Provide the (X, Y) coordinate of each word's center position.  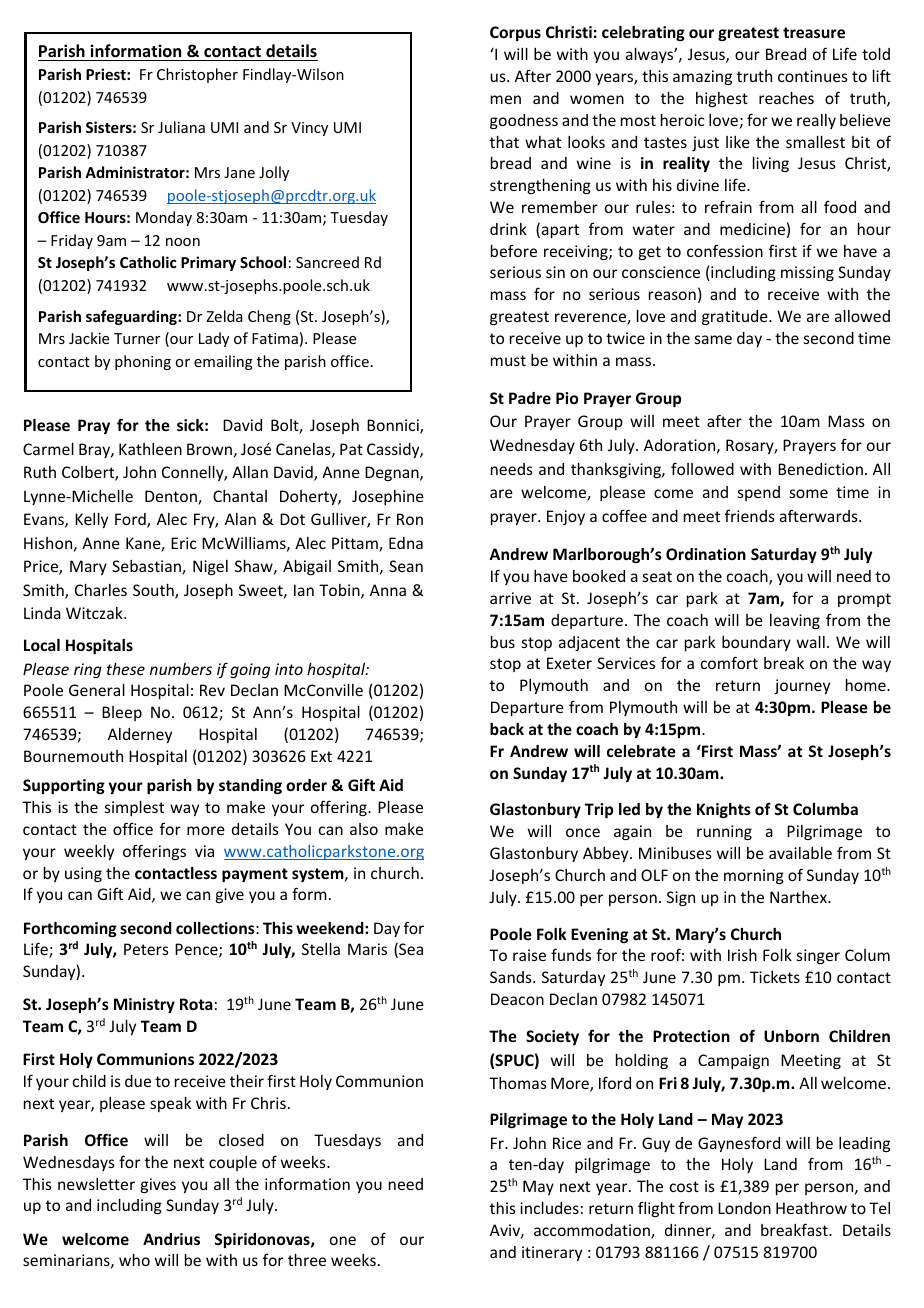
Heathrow (811, 1208)
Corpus (515, 33)
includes (549, 1208)
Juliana (181, 127)
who (134, 1260)
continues (813, 76)
